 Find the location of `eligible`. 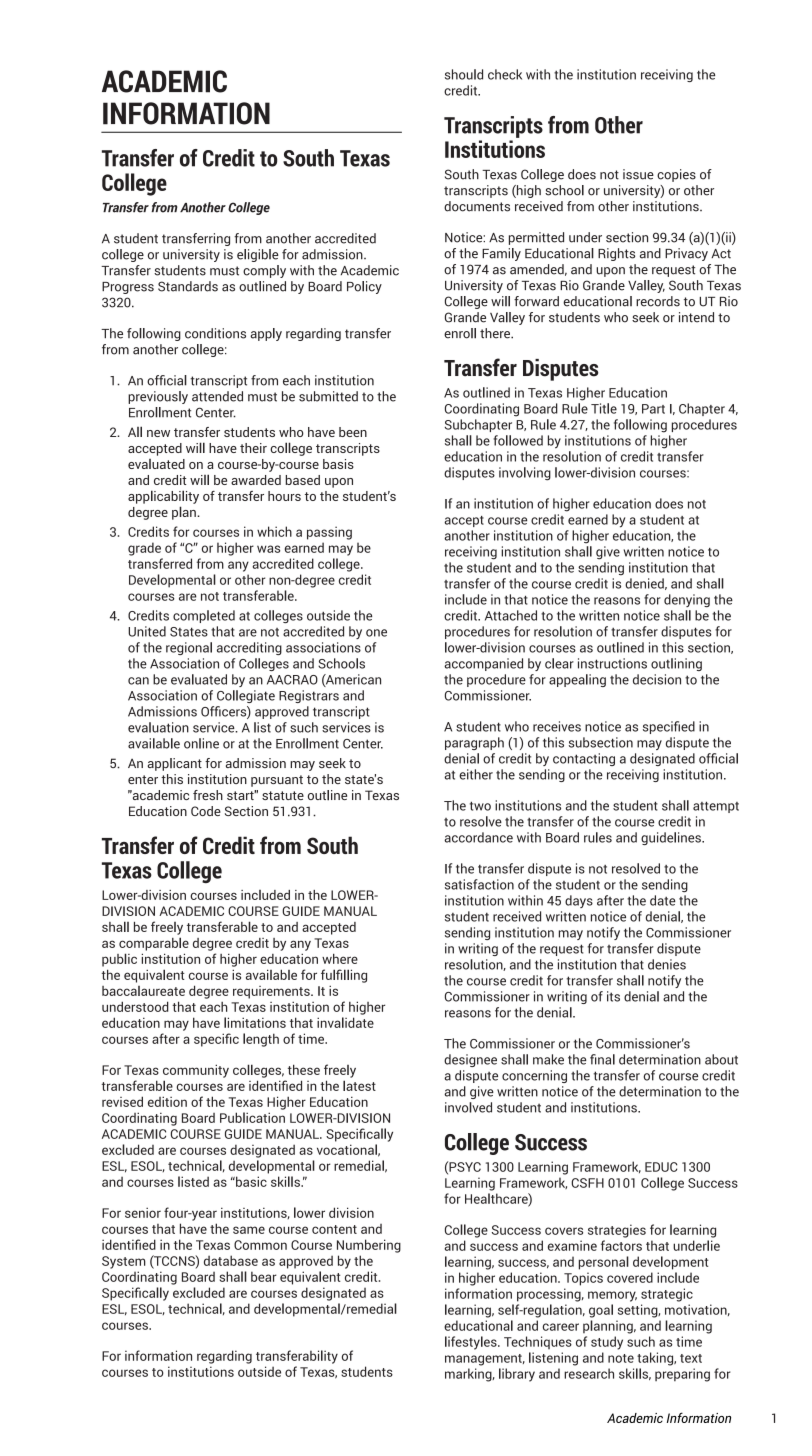

eligible is located at coordinates (257, 255).
